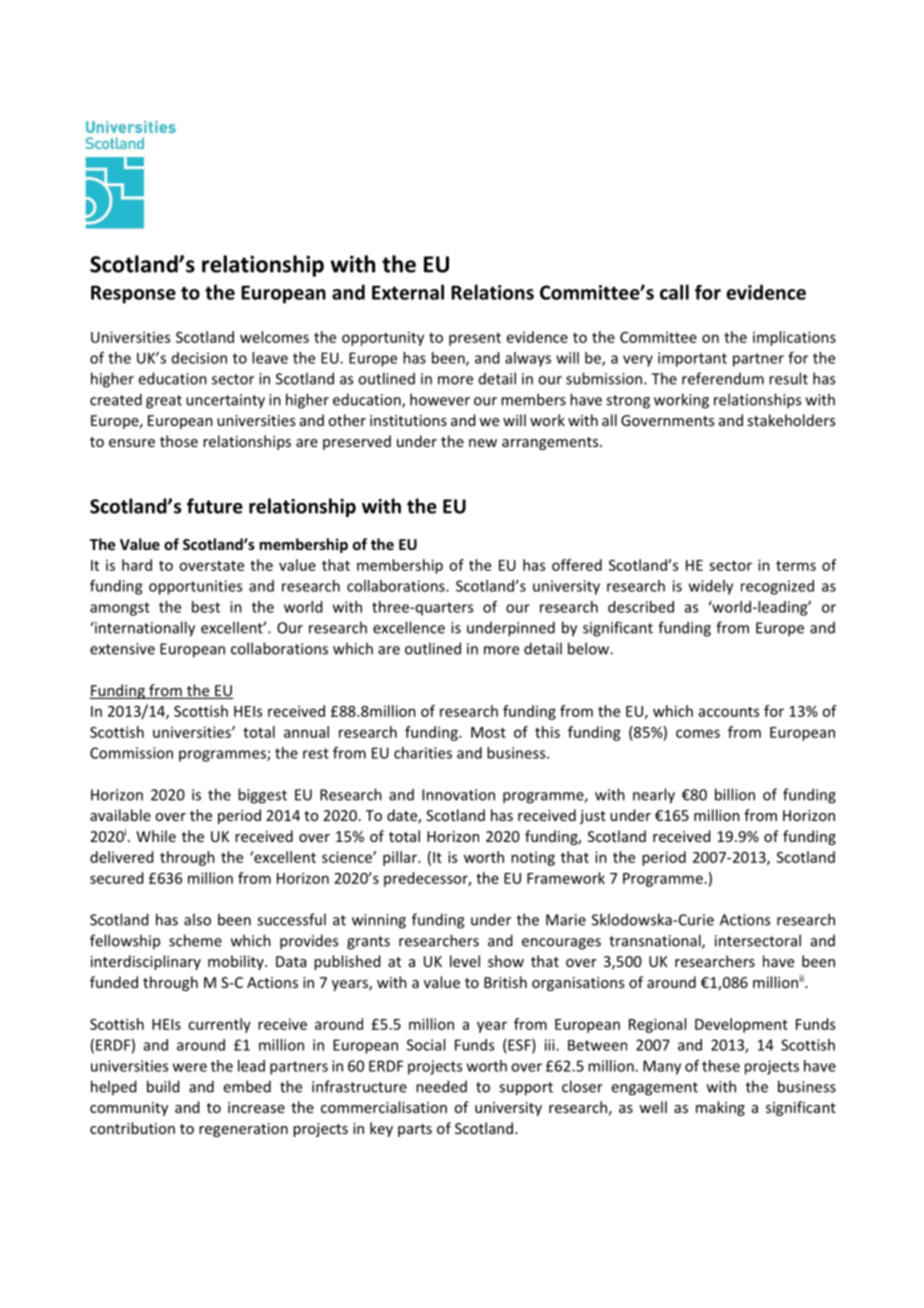 This document has height=1308, width=924. What do you see at coordinates (163, 1086) in the document?
I see `build` at bounding box center [163, 1086].
